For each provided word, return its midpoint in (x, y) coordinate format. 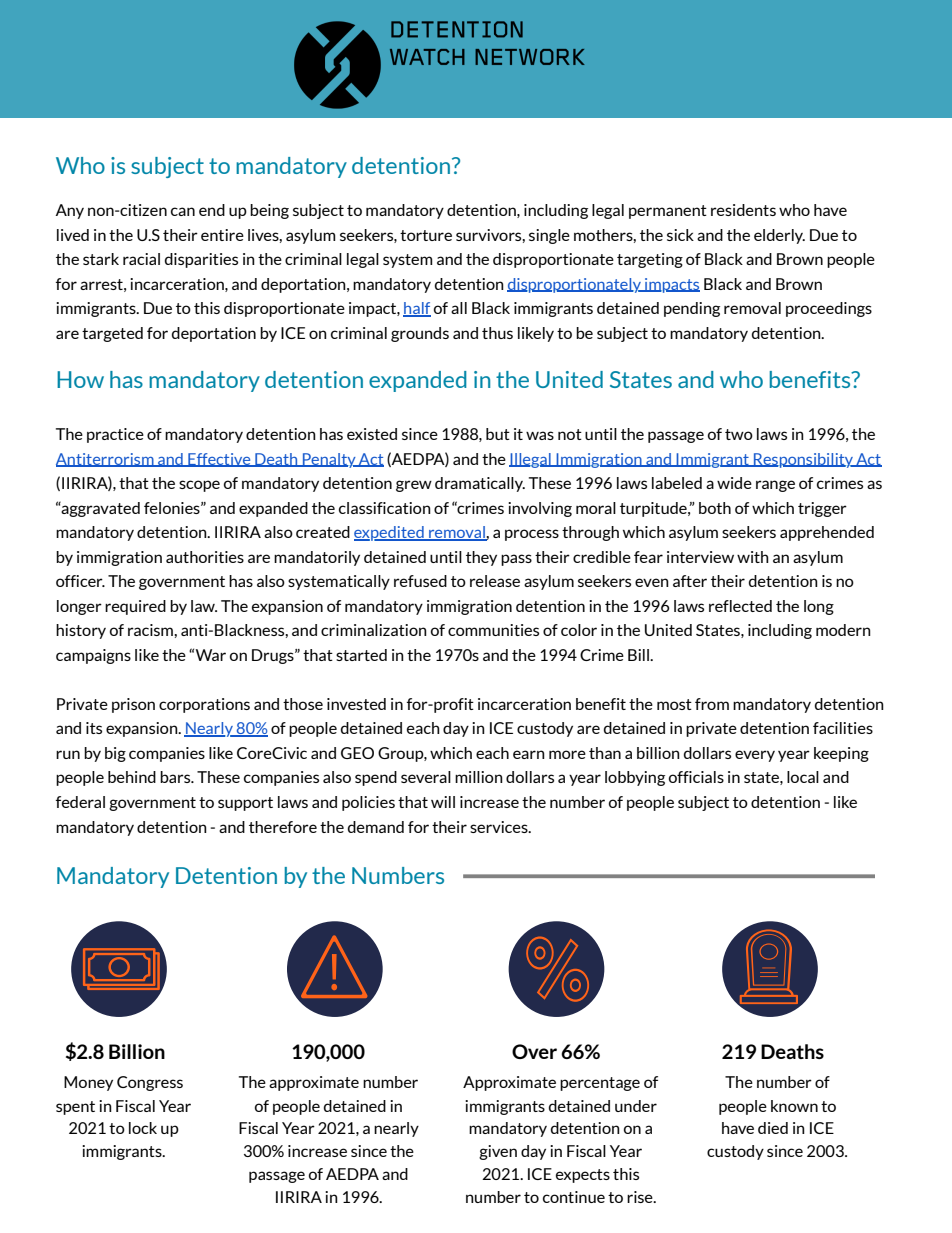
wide (734, 483)
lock (143, 1128)
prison (133, 705)
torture (426, 235)
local (803, 777)
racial (141, 259)
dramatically (480, 484)
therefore (283, 827)
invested (356, 704)
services (500, 827)
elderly (779, 236)
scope (199, 486)
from (712, 704)
